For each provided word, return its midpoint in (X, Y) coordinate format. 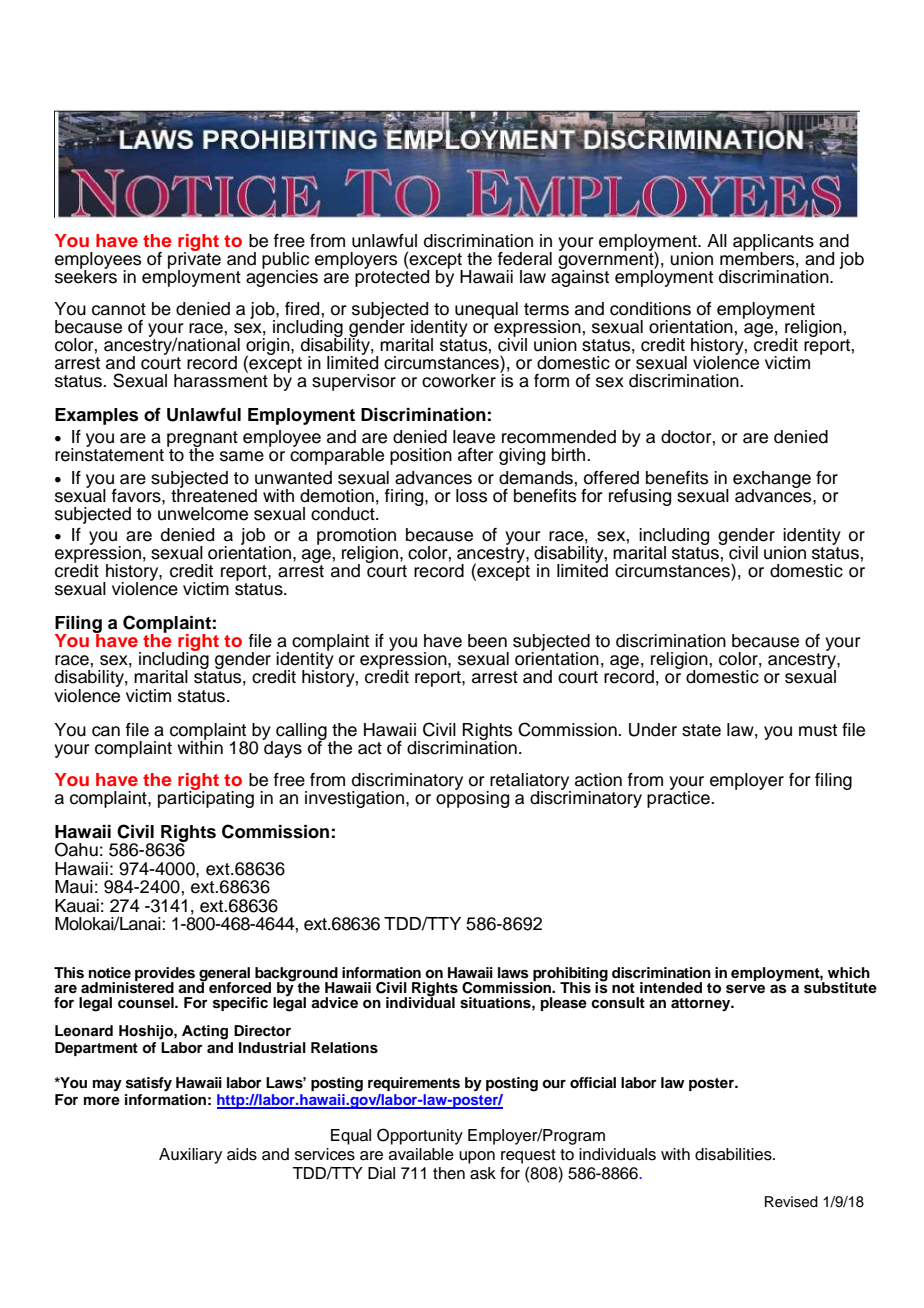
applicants (773, 243)
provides (165, 975)
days (282, 748)
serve (745, 989)
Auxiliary (190, 1156)
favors (137, 496)
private (194, 260)
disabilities (734, 1154)
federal (525, 259)
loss (471, 496)
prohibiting (569, 975)
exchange (772, 480)
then (449, 1173)
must (818, 730)
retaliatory (530, 782)
